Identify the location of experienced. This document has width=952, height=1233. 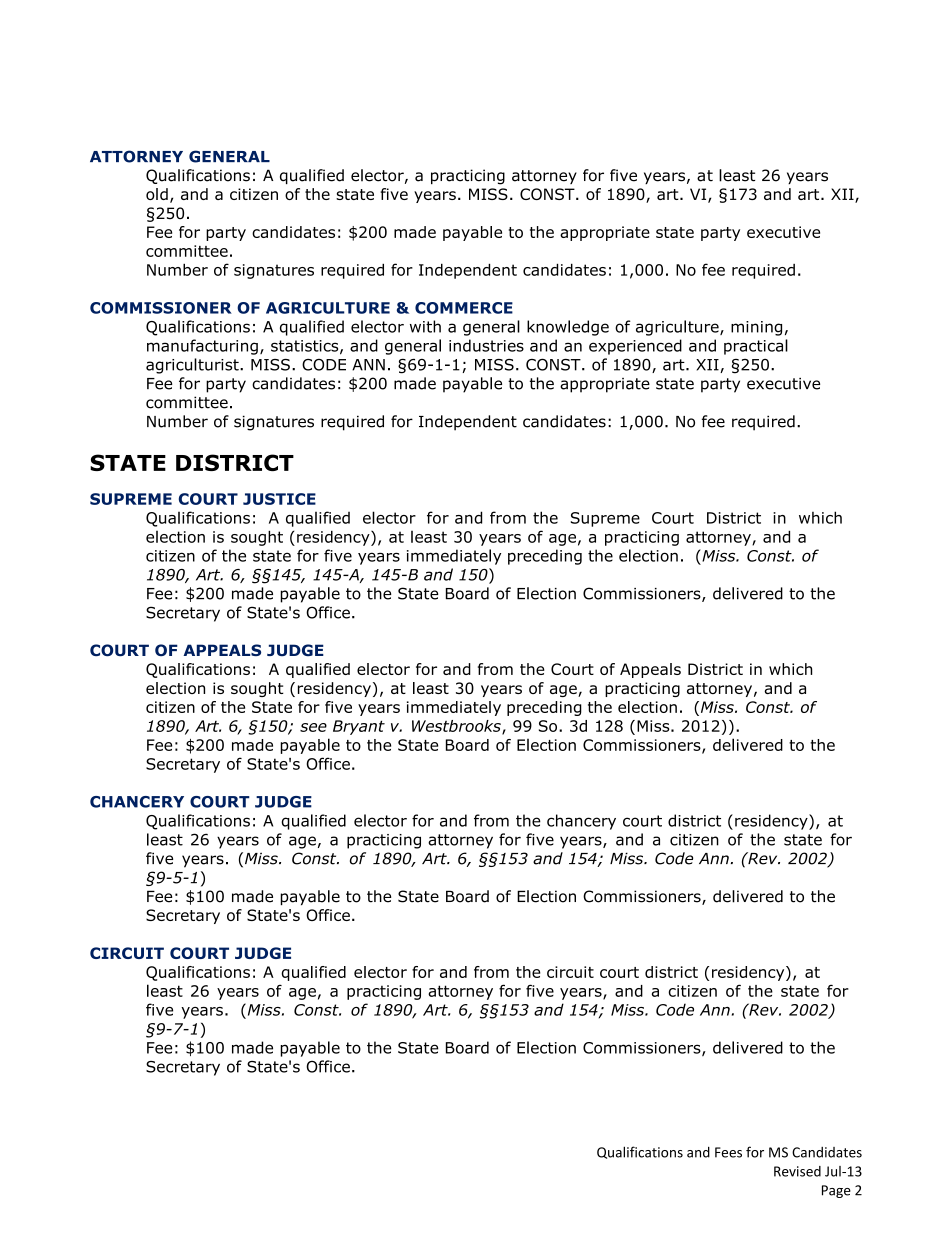
(635, 347).
